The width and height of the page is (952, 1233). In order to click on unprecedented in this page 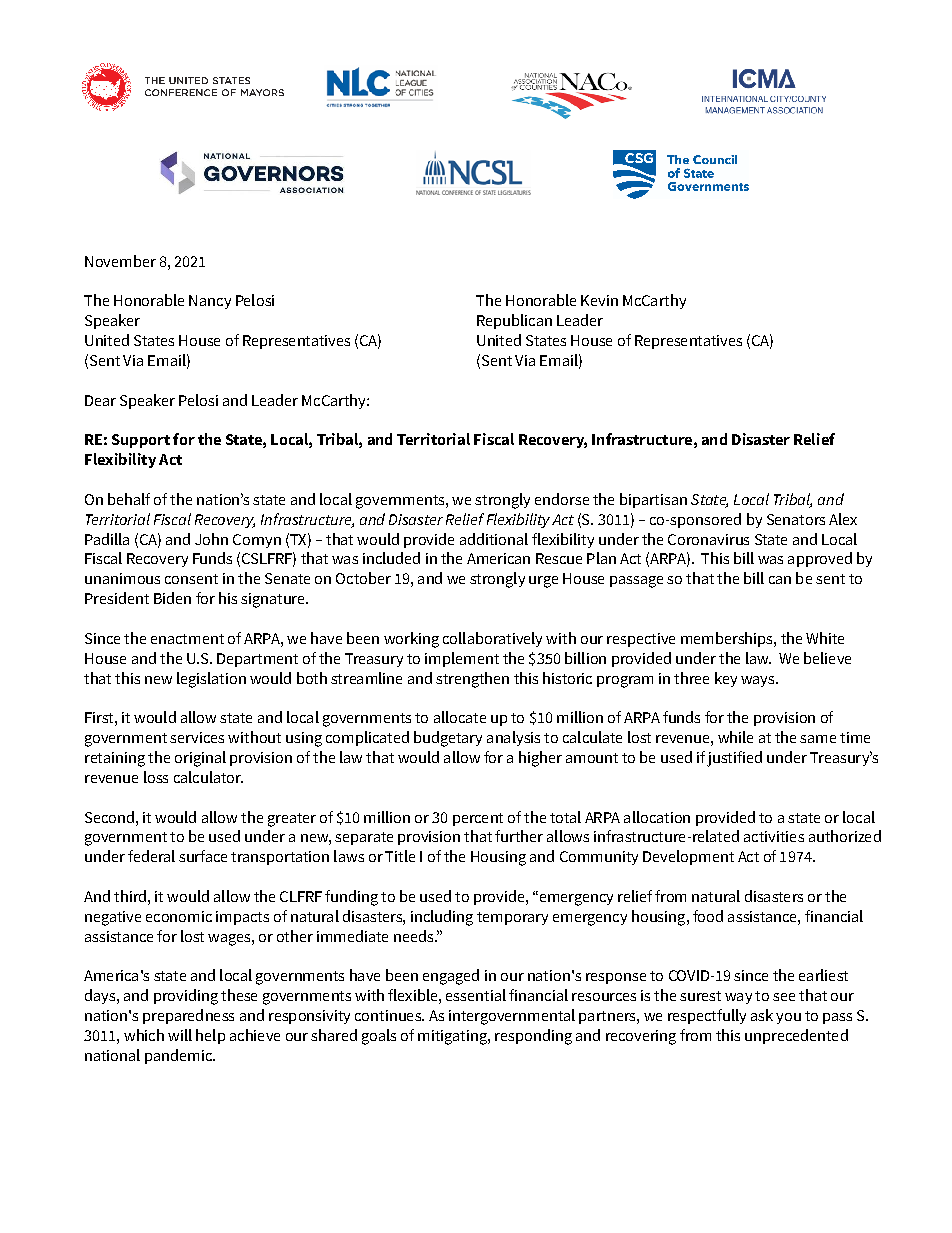, I will do `click(796, 1036)`.
